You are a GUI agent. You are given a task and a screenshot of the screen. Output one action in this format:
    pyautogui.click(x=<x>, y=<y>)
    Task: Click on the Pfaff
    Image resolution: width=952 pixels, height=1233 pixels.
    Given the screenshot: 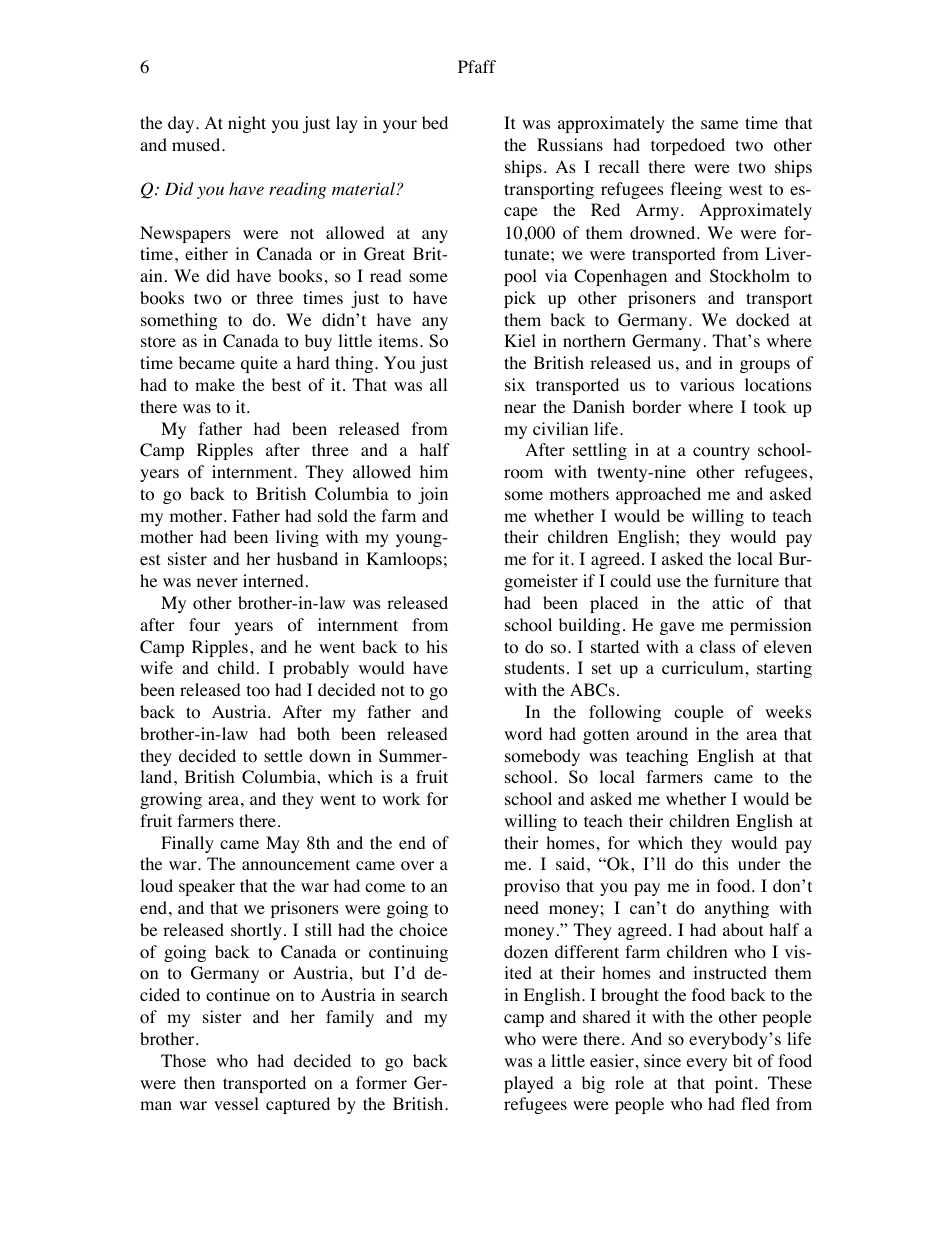 What is the action you would take?
    pyautogui.click(x=477, y=66)
